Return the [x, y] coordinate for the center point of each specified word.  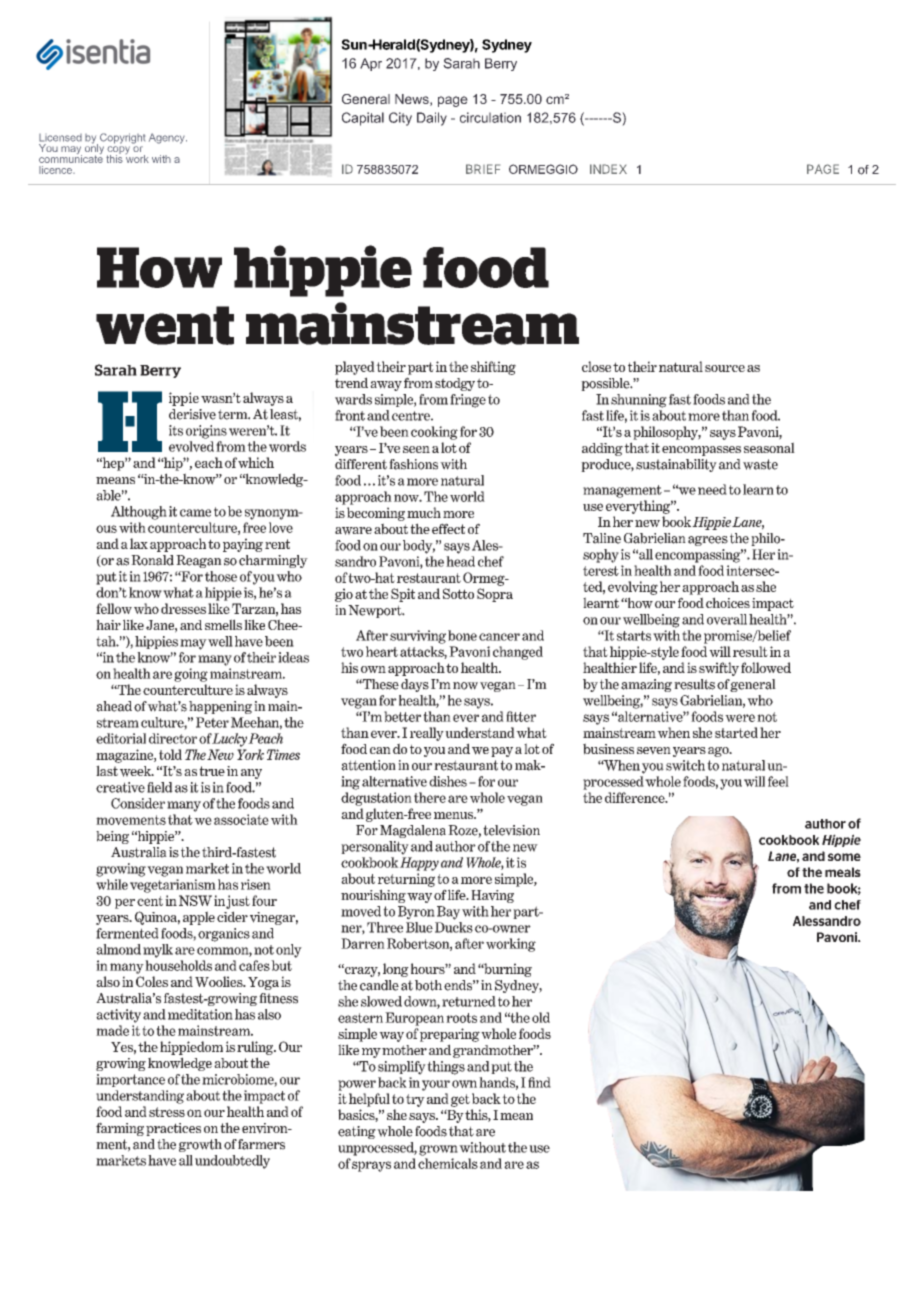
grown [438, 1150]
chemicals [448, 1163]
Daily [432, 119]
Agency [168, 138]
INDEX [608, 169]
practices [173, 1129]
